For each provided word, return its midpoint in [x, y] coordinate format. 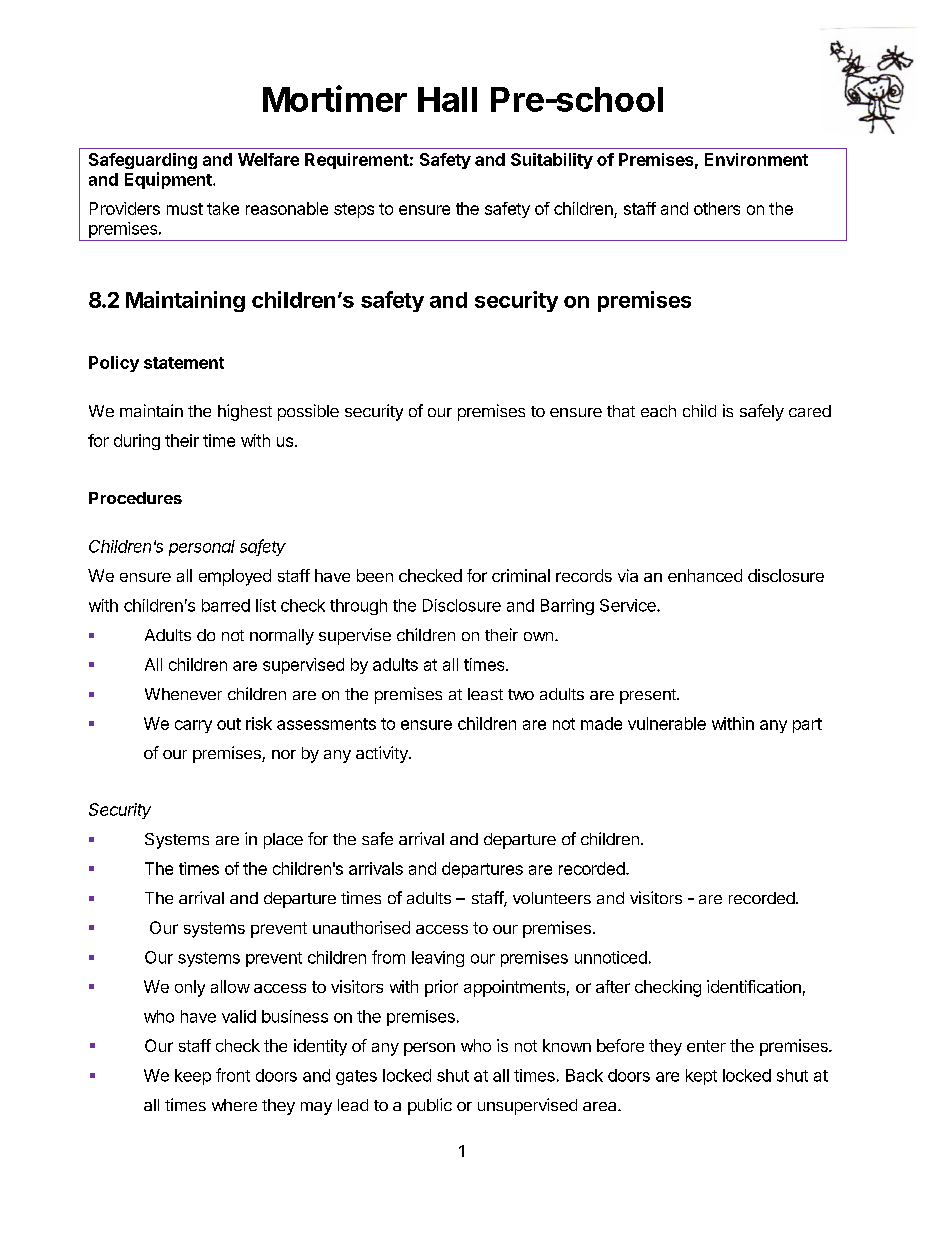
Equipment [169, 180]
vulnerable [667, 723]
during [137, 442]
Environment [756, 159]
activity [383, 754]
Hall [447, 99]
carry [193, 726]
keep [193, 1077]
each [658, 411]
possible [308, 412]
